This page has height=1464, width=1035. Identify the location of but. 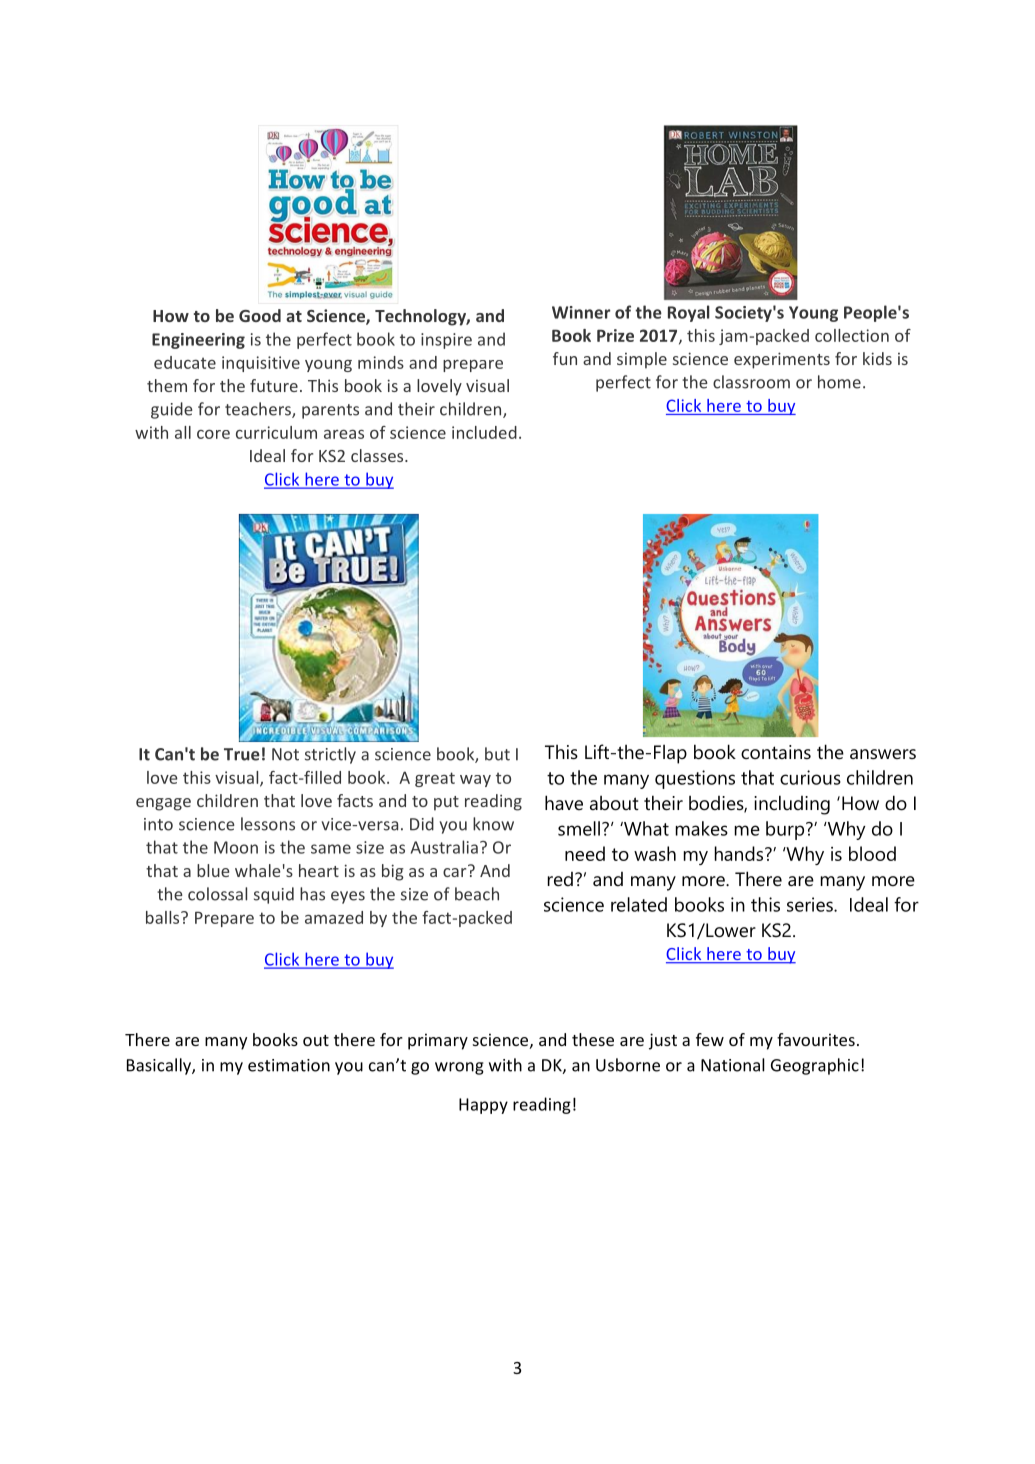
(497, 754).
